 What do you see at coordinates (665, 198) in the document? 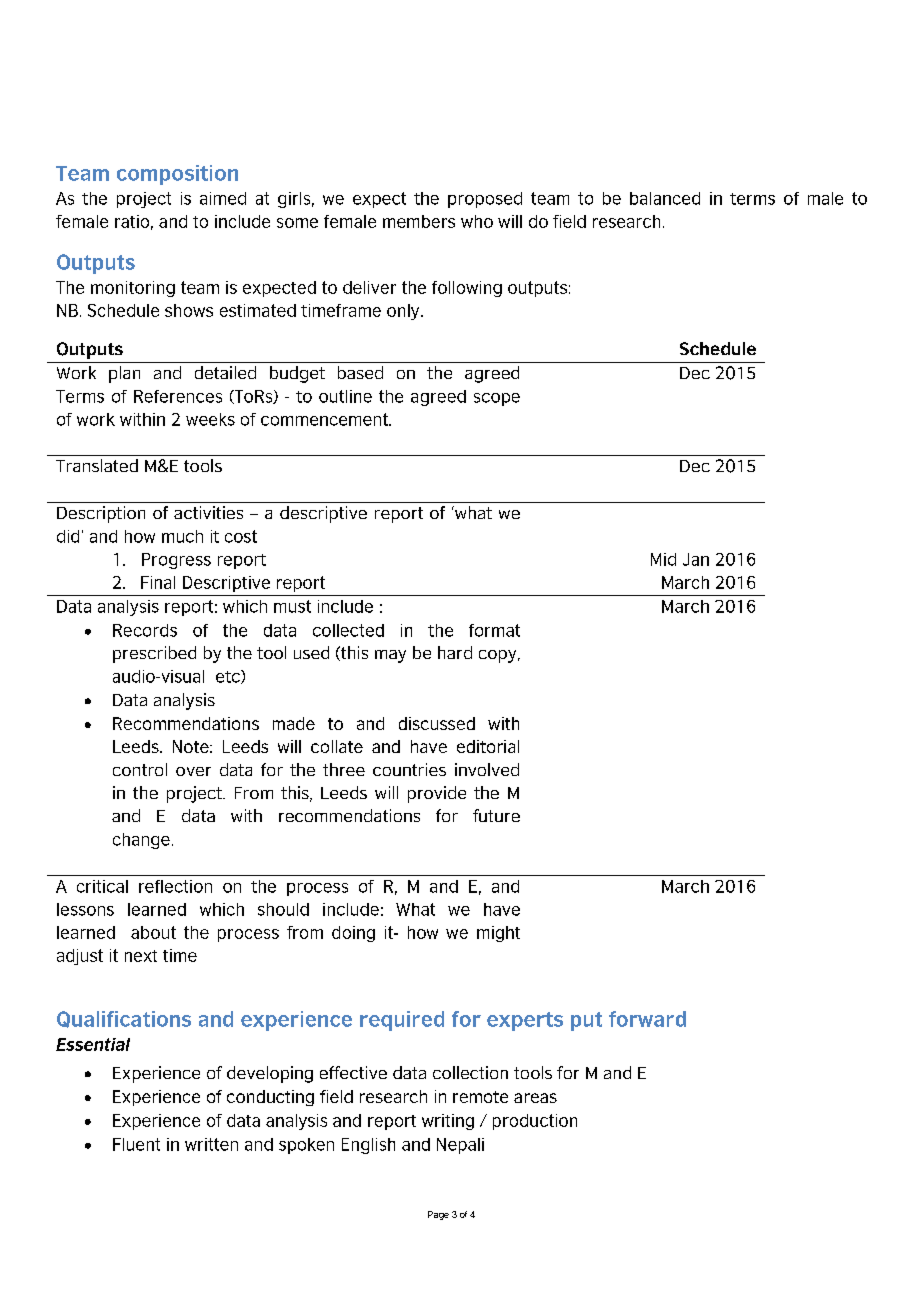
I see `balanced` at bounding box center [665, 198].
